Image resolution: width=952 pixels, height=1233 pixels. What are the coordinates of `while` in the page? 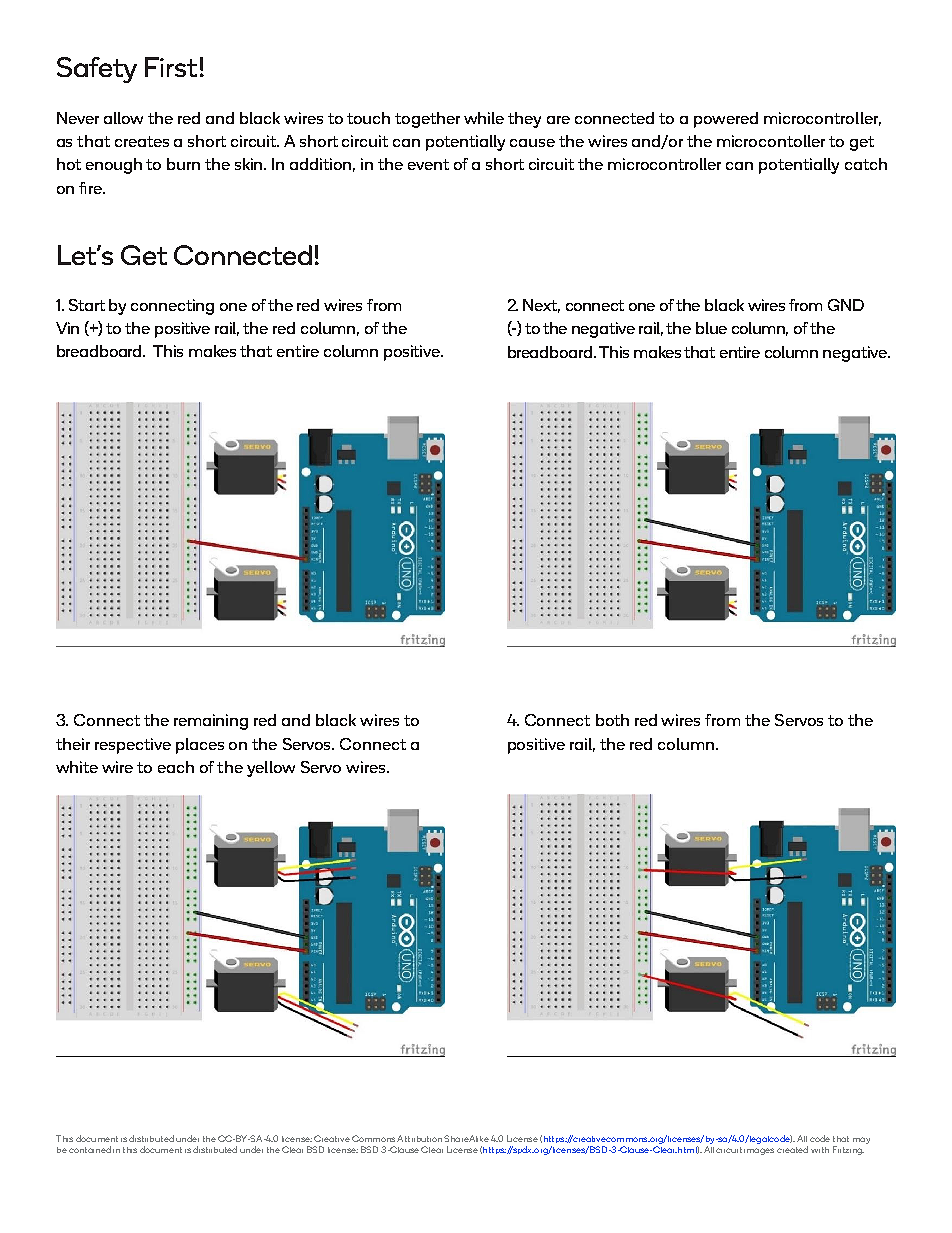 It's located at (484, 118).
